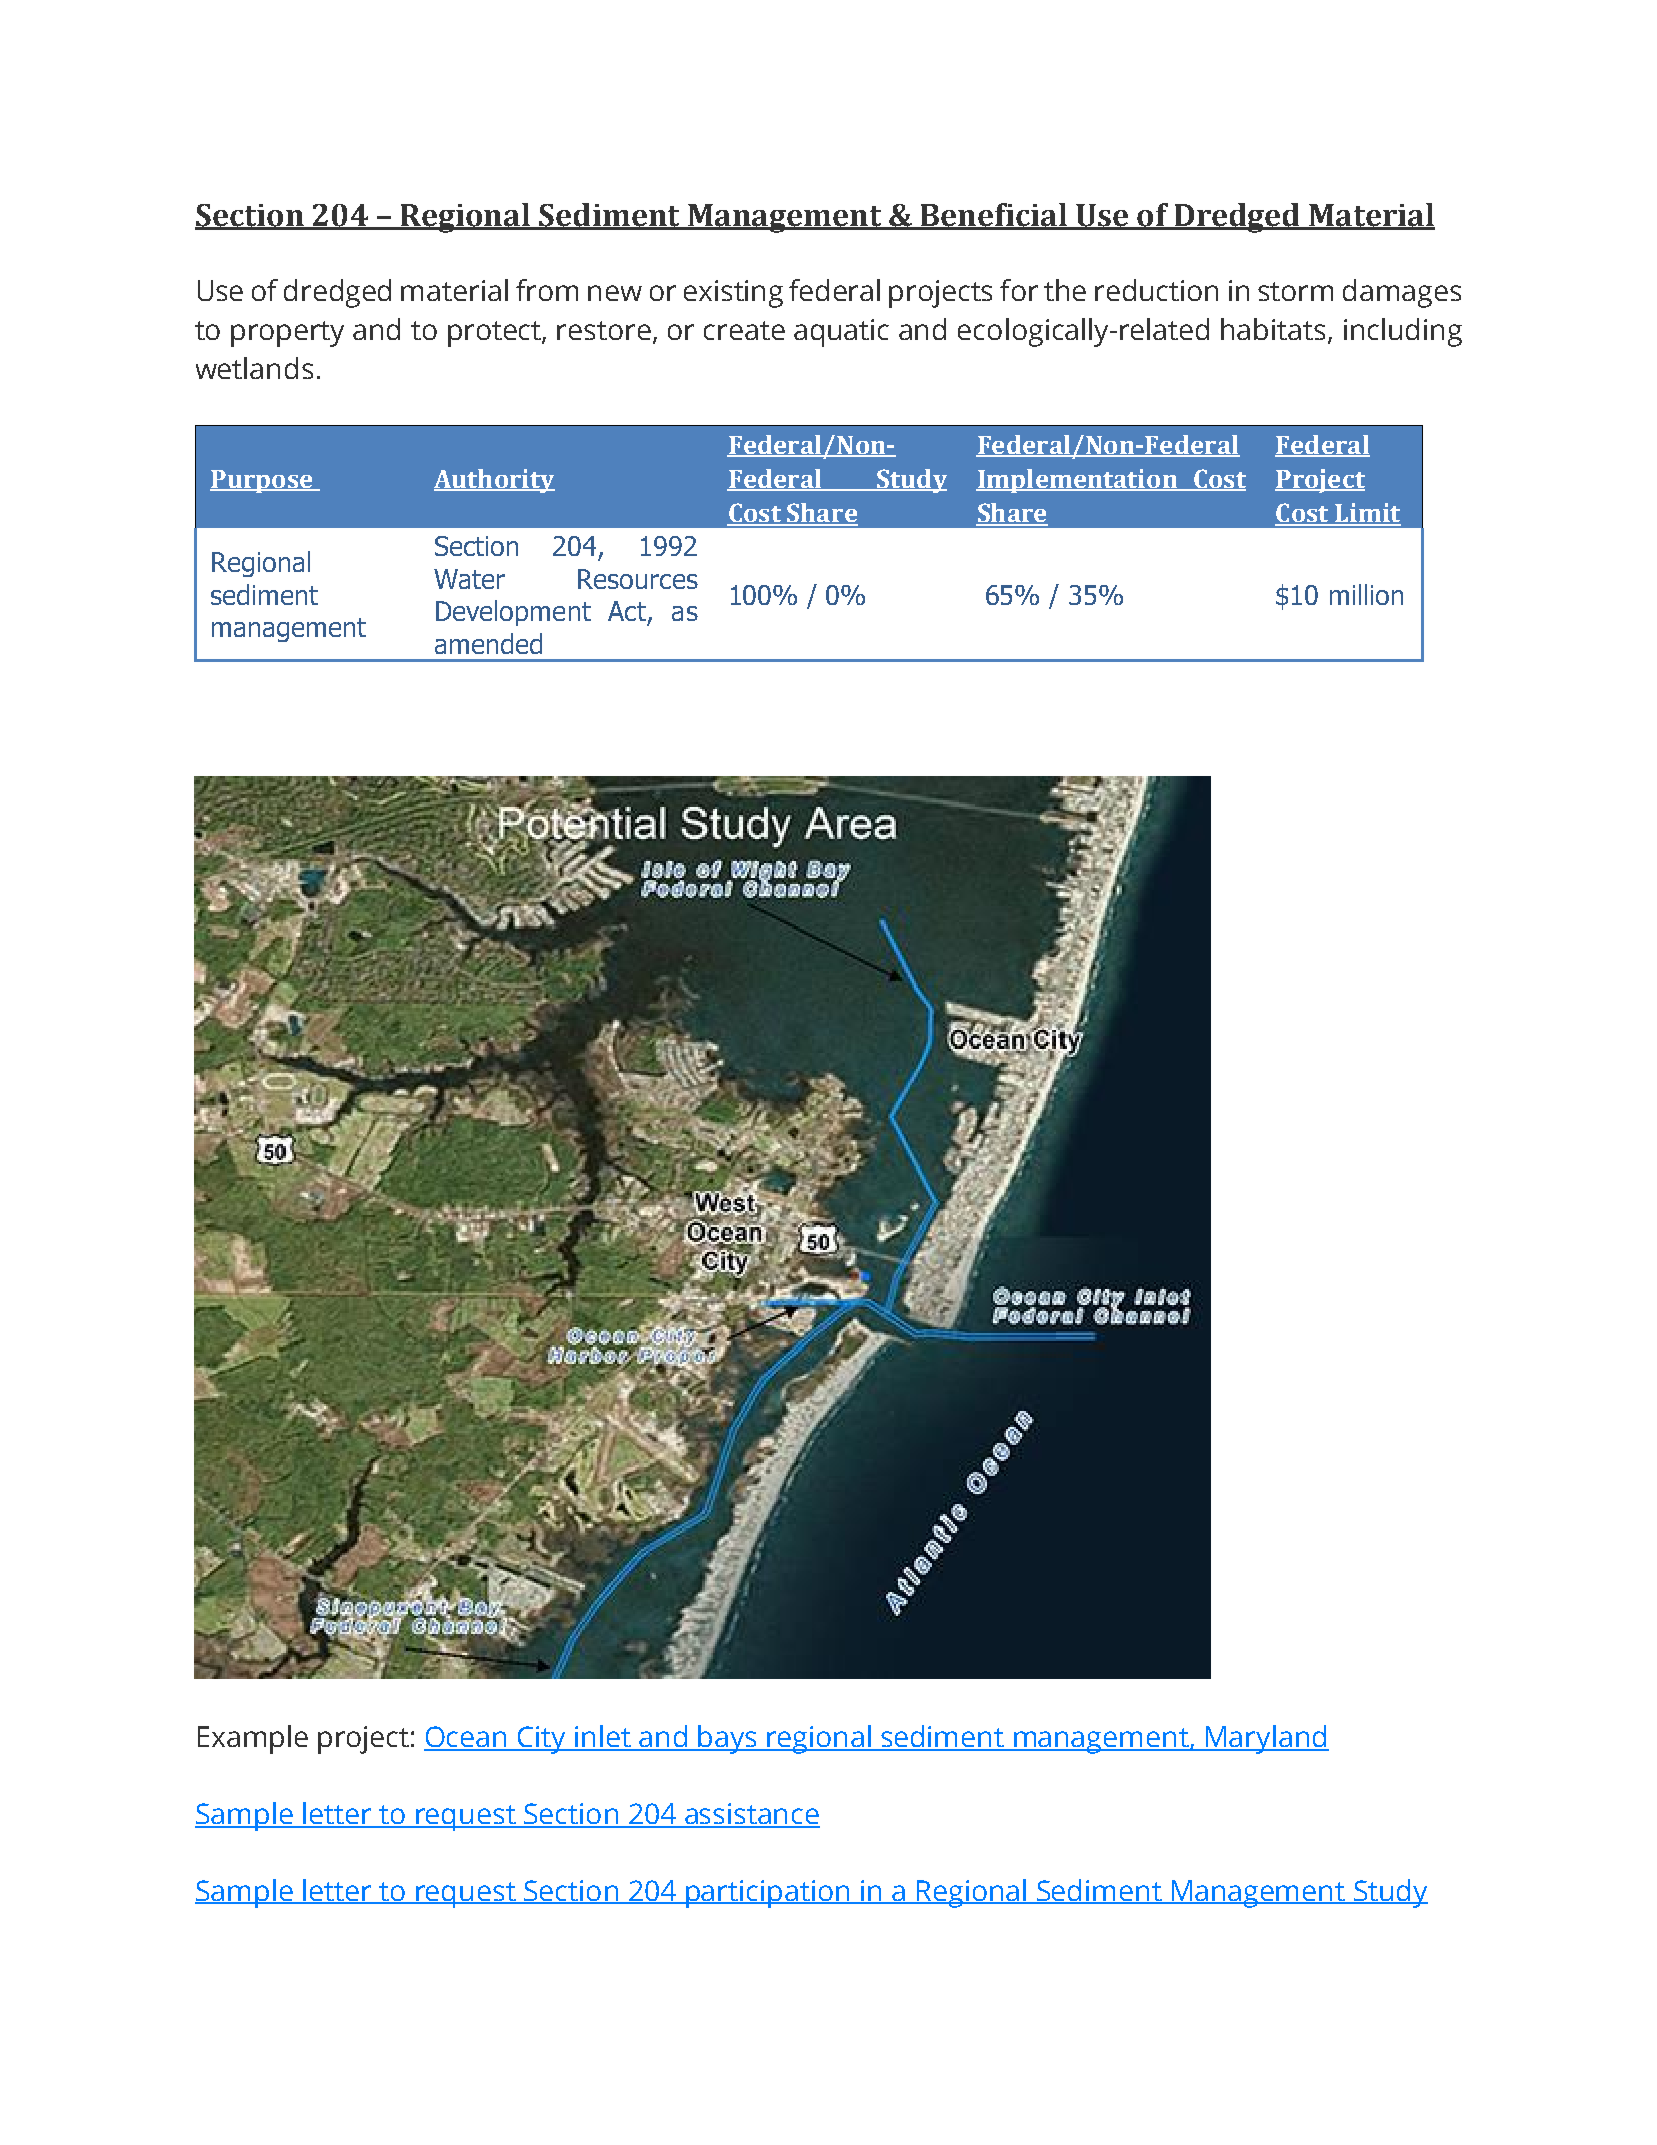  I want to click on Example, so click(253, 1739).
